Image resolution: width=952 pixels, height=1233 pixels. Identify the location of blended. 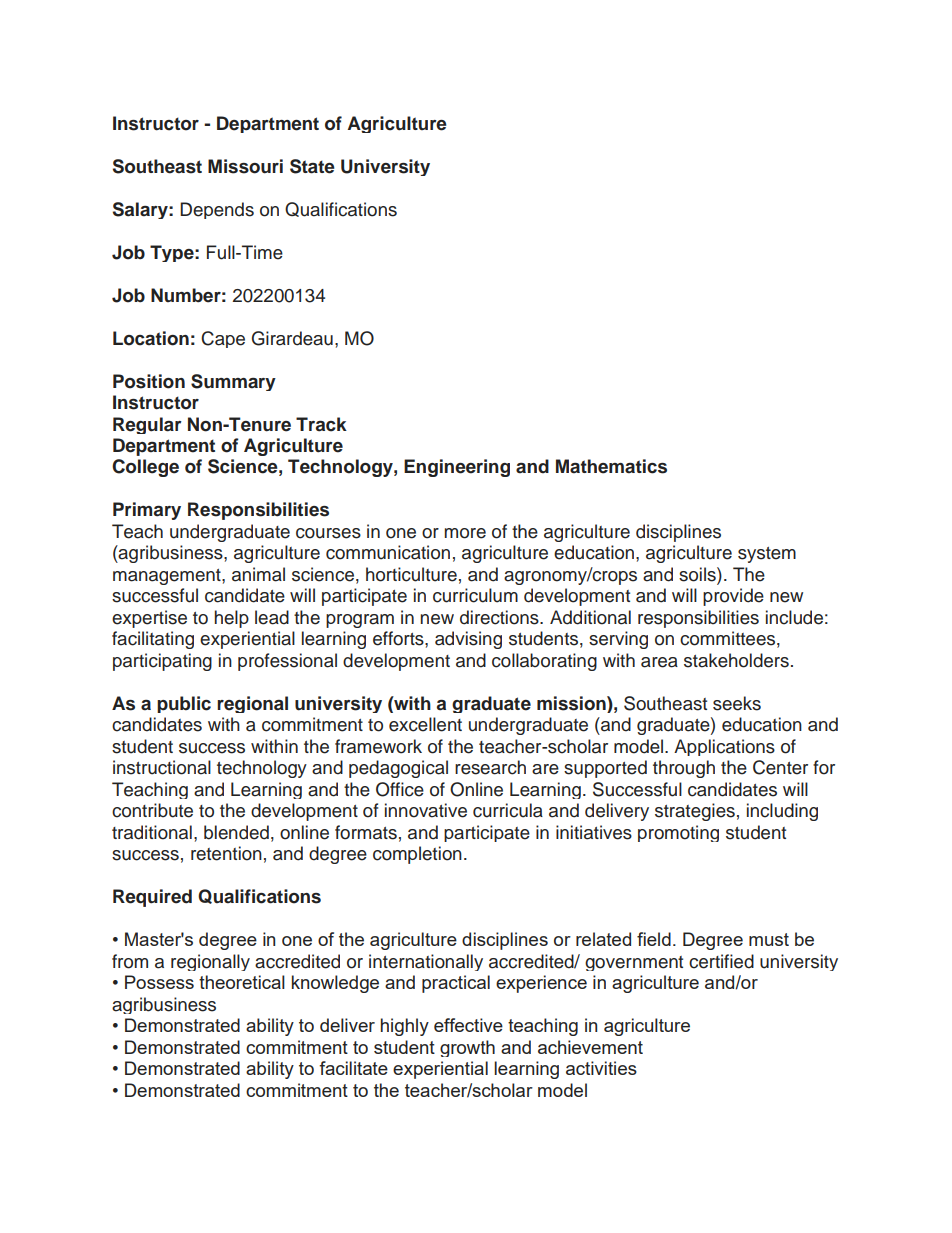
(236, 832).
